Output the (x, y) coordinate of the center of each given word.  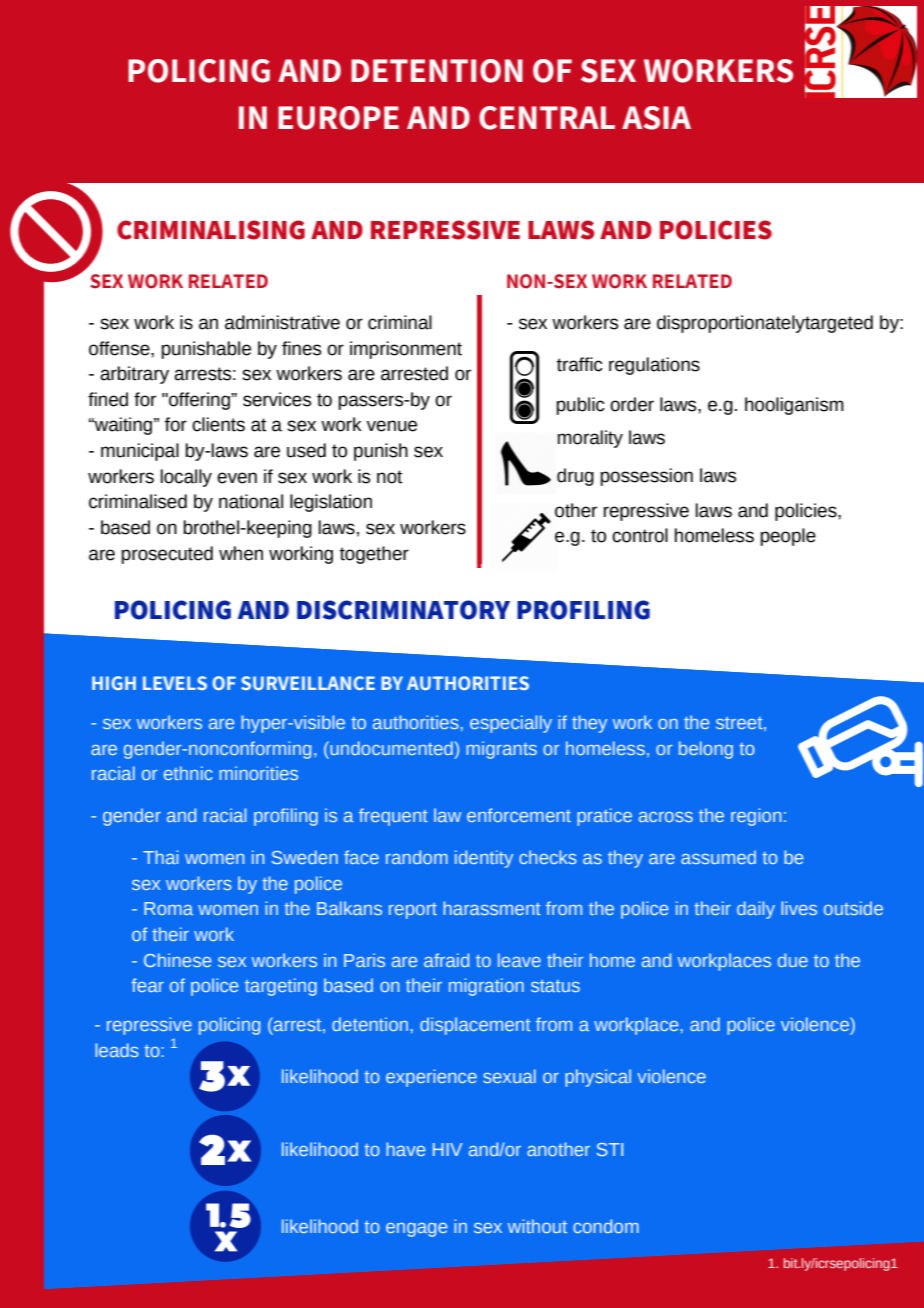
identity (484, 859)
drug (575, 477)
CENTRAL (547, 118)
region (756, 817)
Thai (160, 857)
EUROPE (338, 118)
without (537, 1226)
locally (186, 478)
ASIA (656, 118)
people (788, 537)
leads (117, 1050)
